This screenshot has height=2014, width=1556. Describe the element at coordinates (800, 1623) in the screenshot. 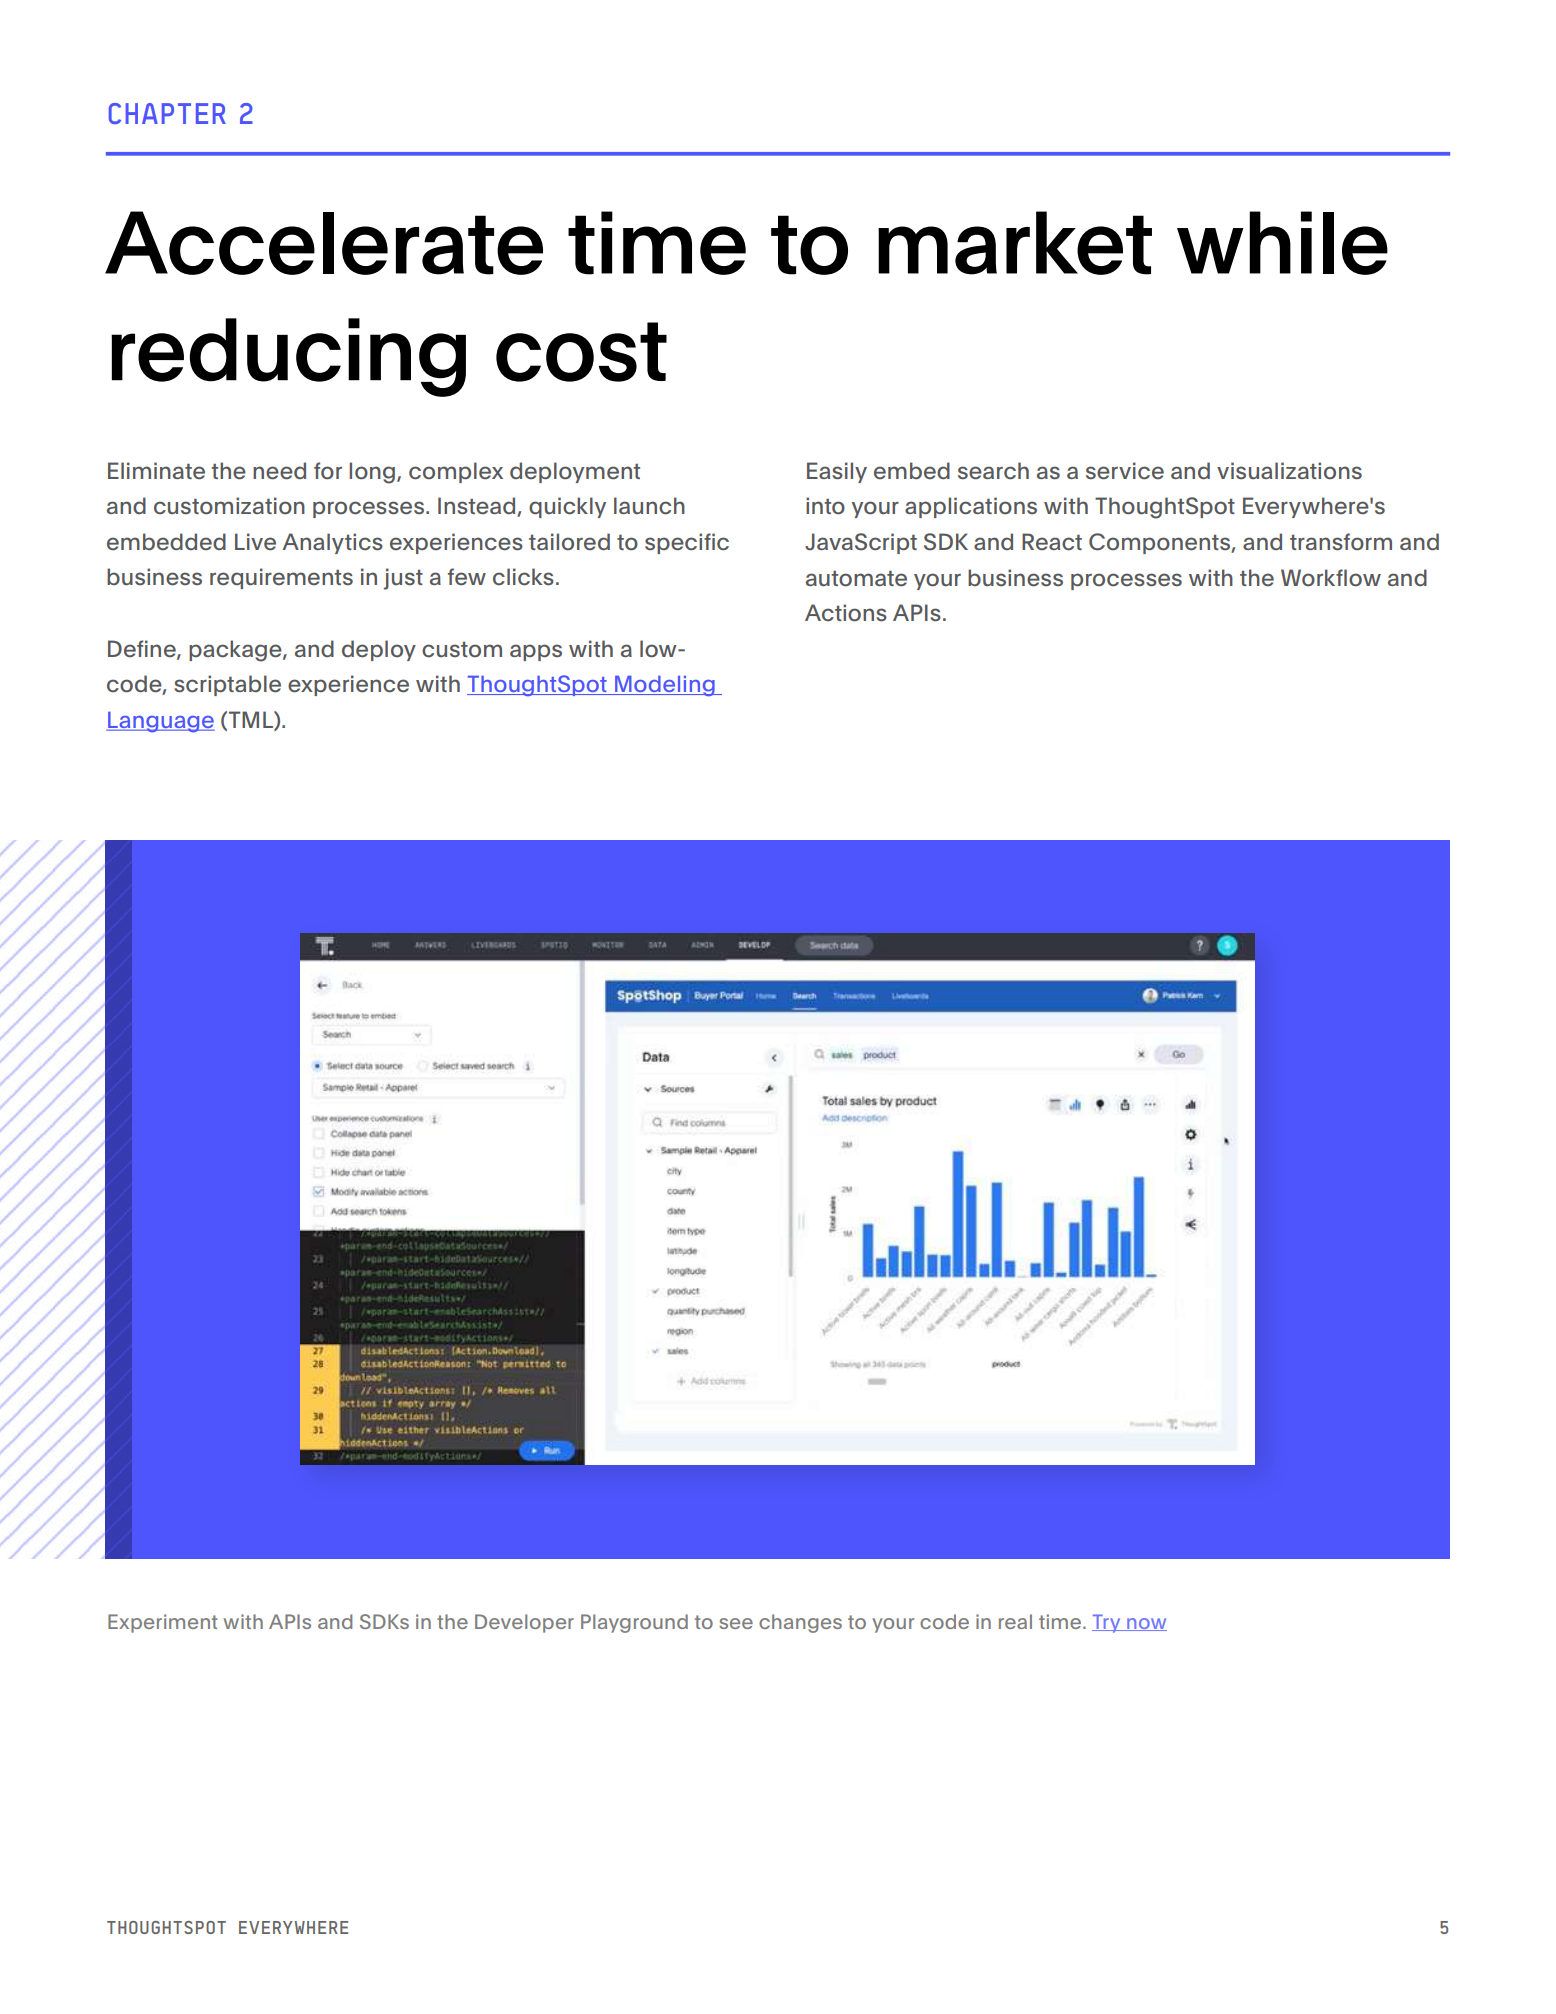

I see `changes` at that location.
